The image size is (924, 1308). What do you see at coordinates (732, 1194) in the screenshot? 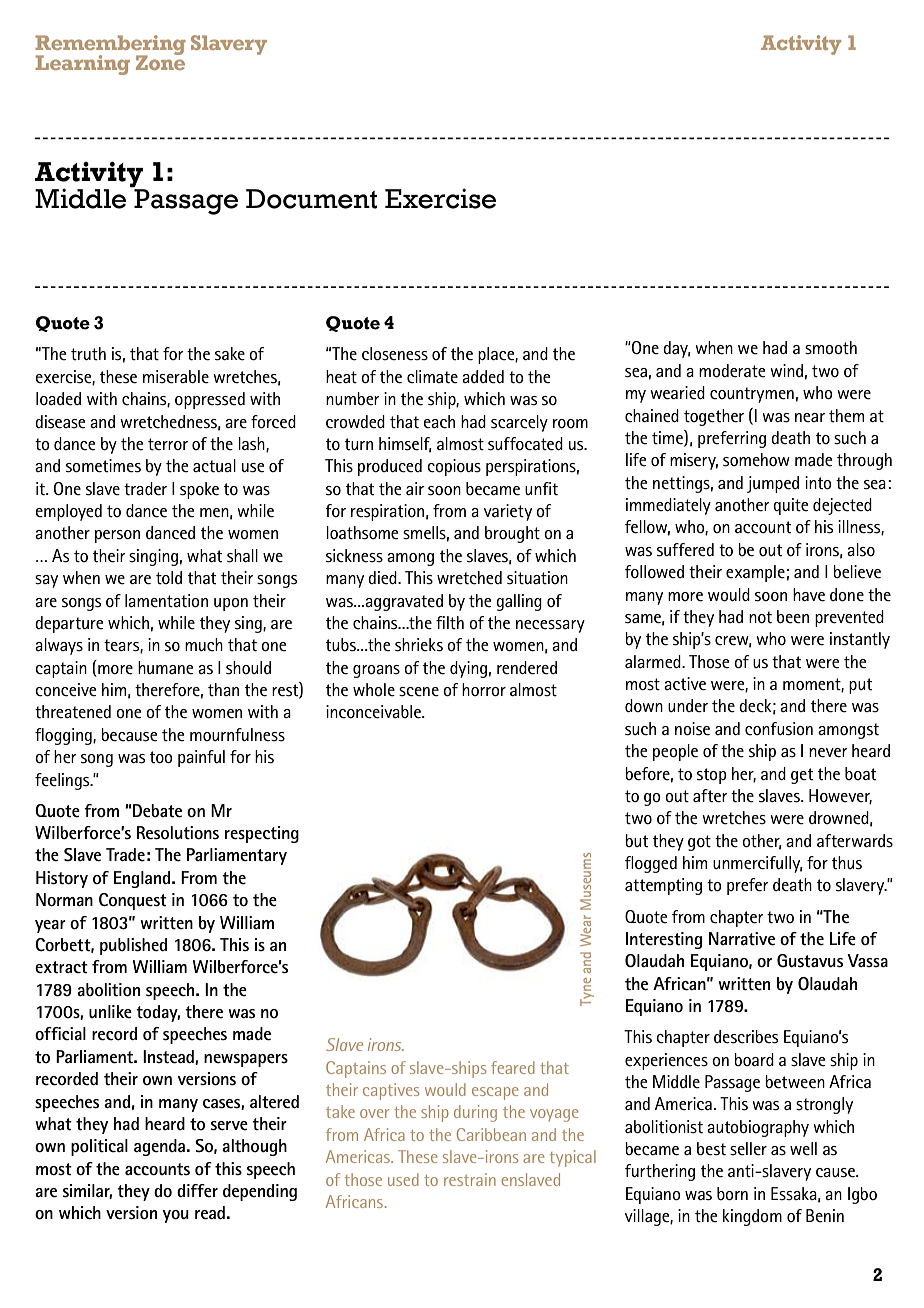
I see `born` at bounding box center [732, 1194].
